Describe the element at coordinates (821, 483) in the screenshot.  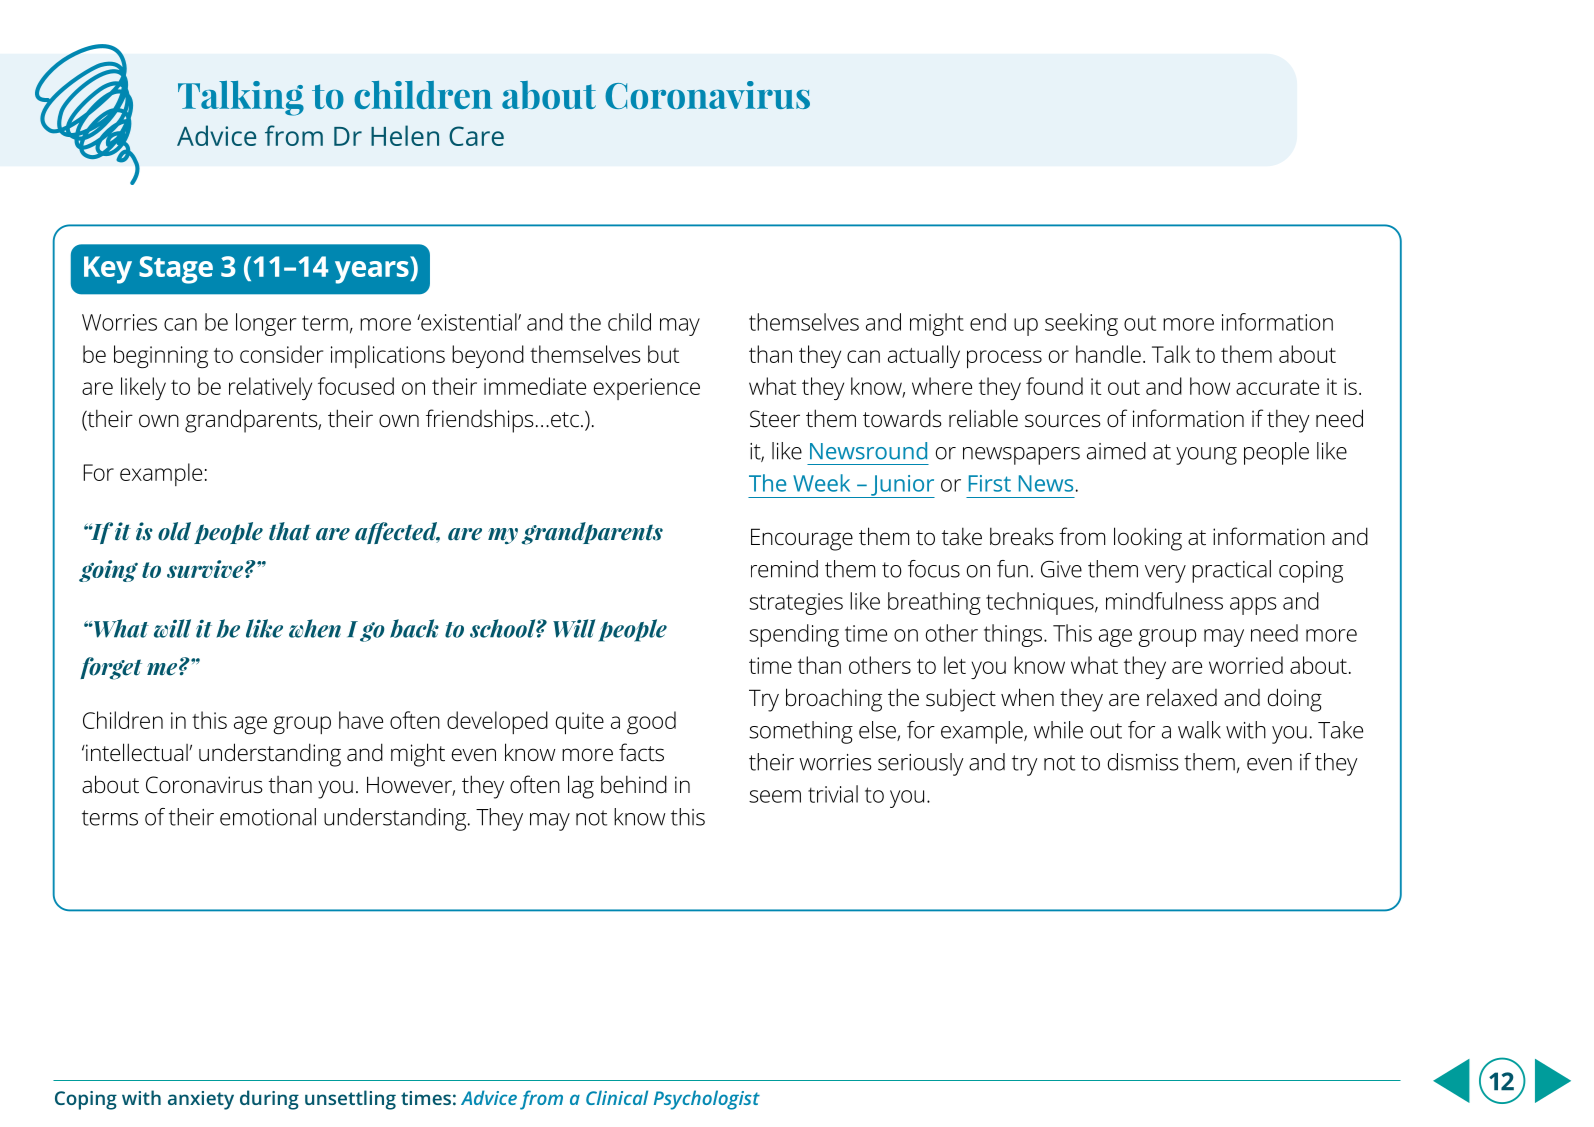
I see `Week` at that location.
